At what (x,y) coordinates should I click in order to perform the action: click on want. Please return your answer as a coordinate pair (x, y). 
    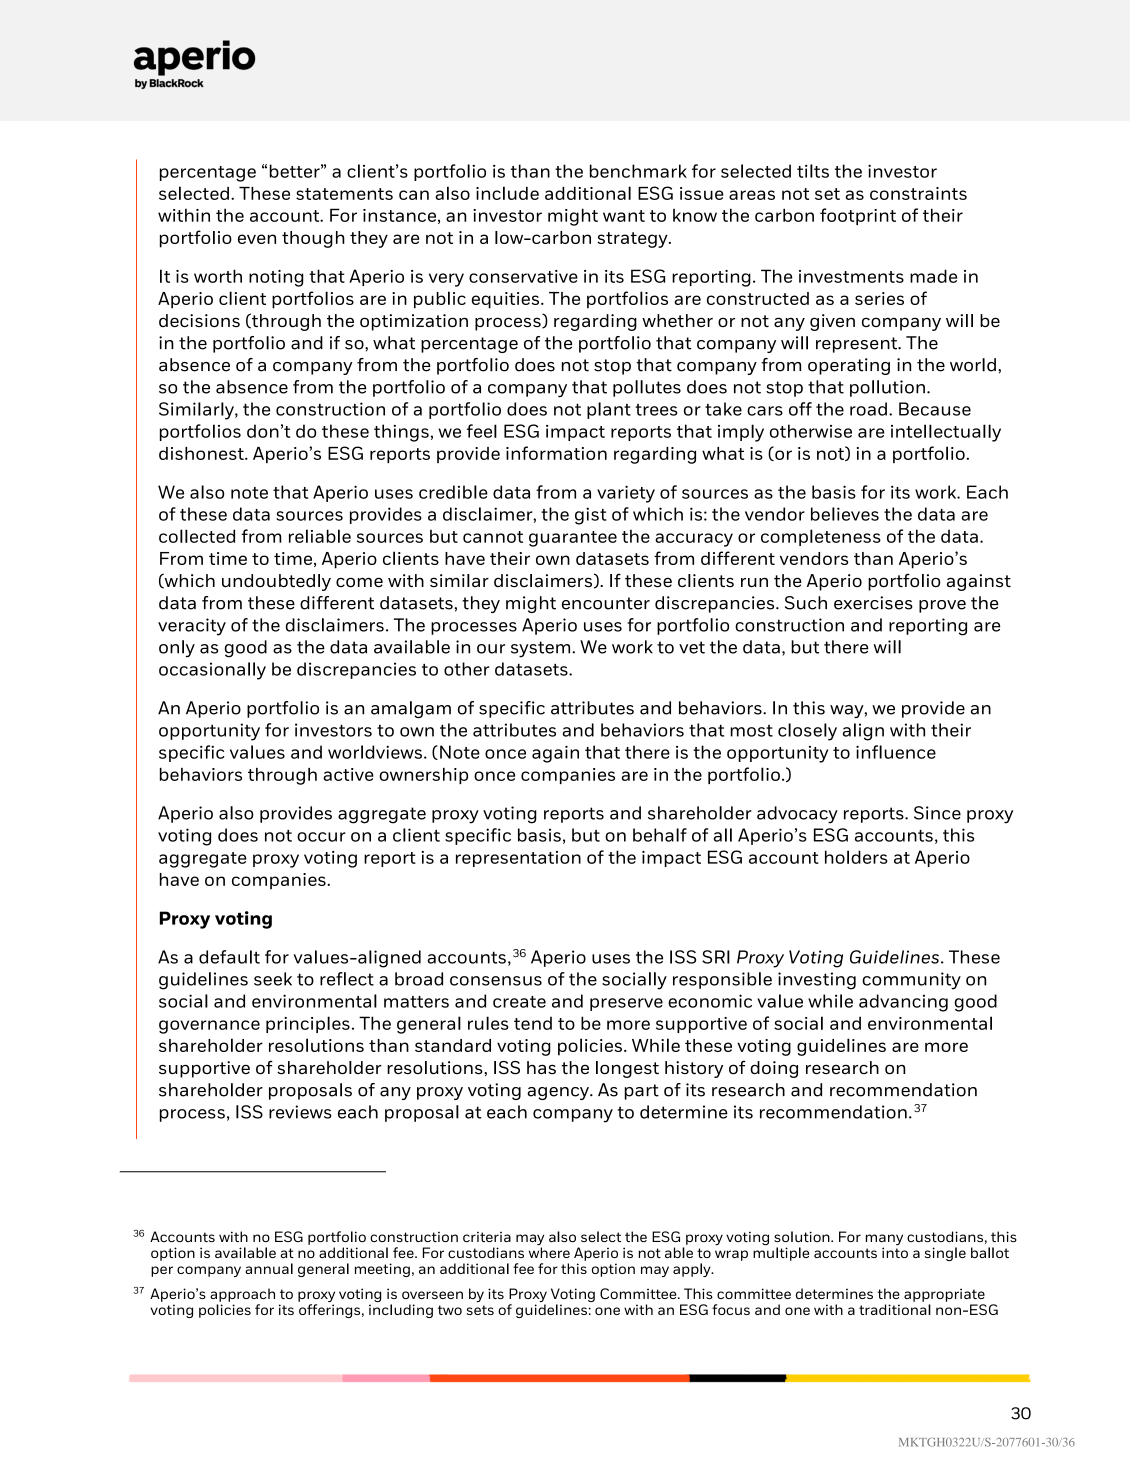
    Looking at the image, I should click on (624, 216).
